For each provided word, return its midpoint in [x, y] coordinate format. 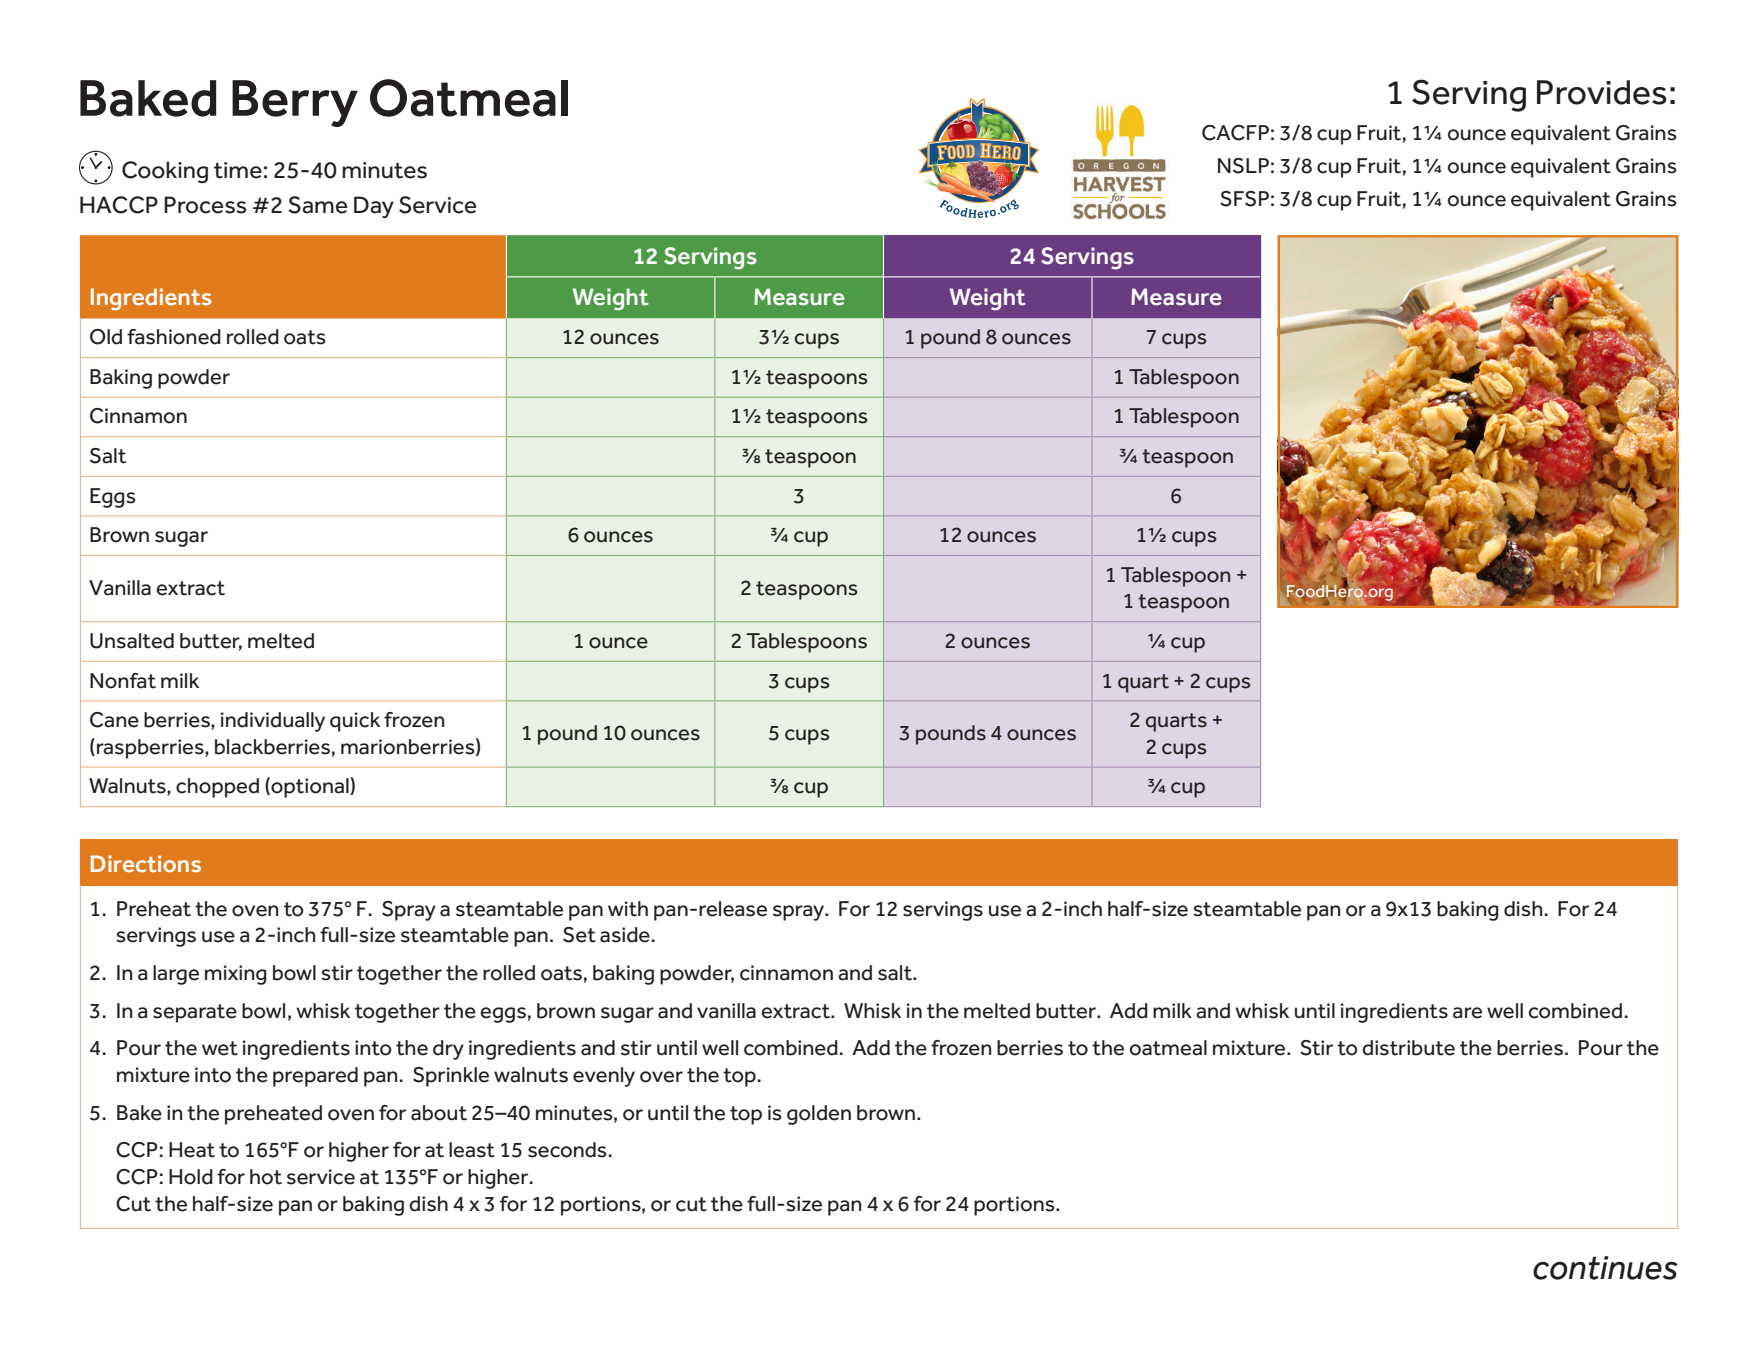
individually [273, 722]
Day [374, 207]
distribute [1408, 1048]
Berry [295, 103]
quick [355, 722]
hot [266, 1177]
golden [819, 1115]
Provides [1602, 92]
